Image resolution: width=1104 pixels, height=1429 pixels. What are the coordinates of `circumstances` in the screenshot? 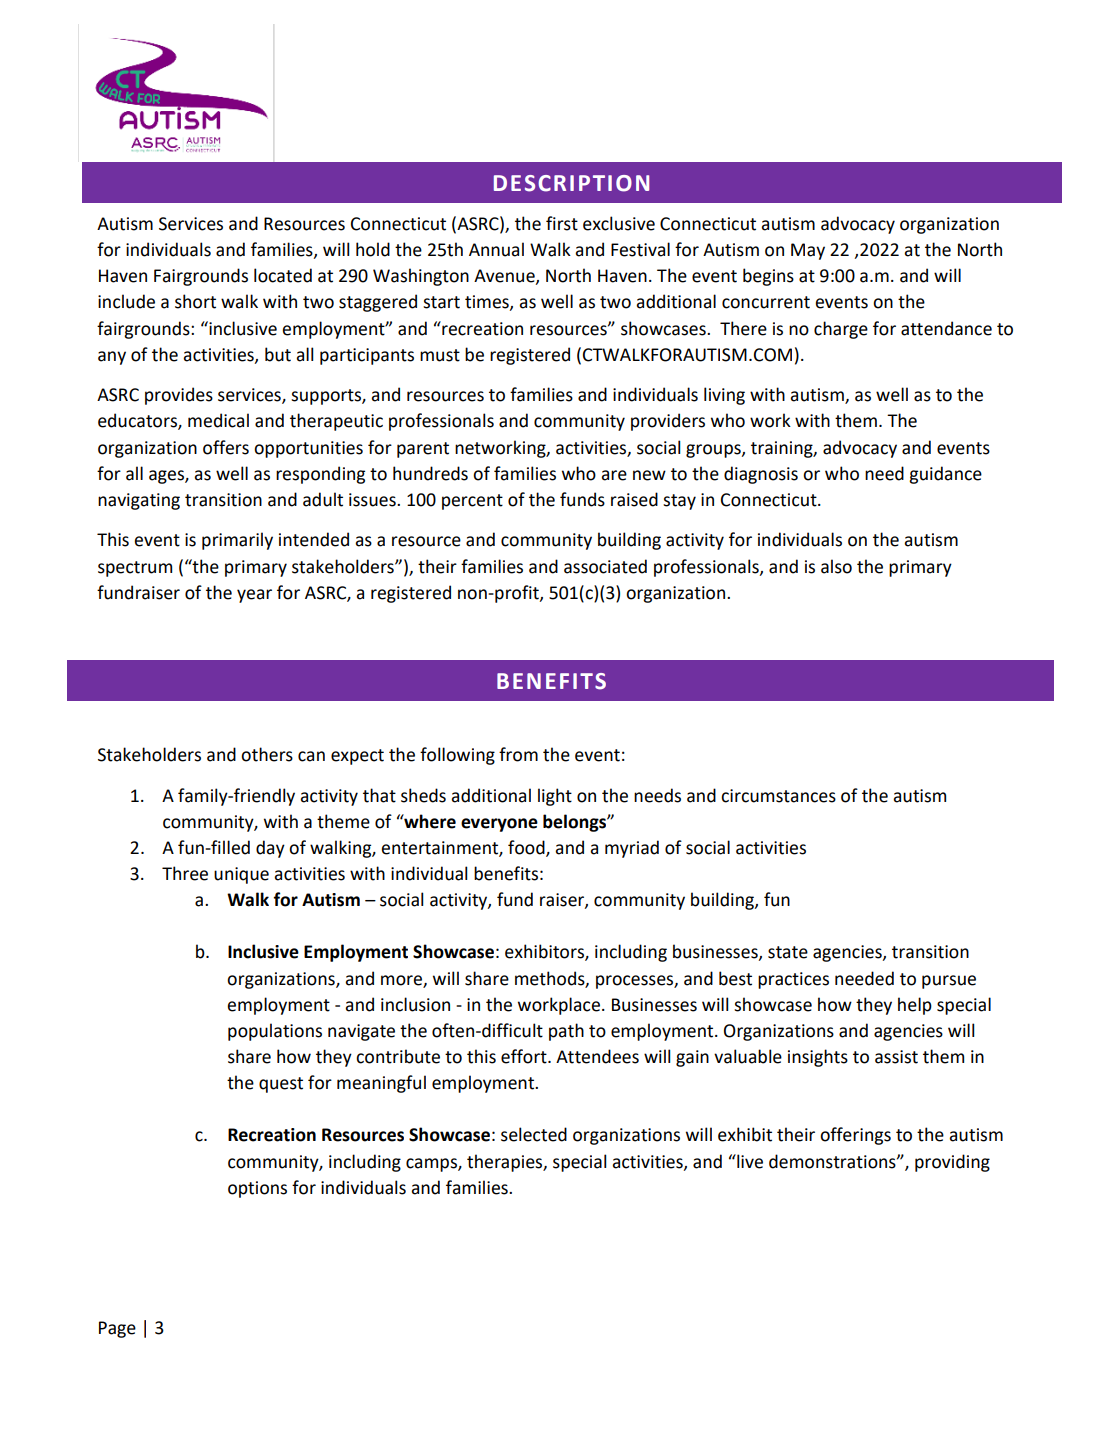 It's located at (778, 796).
